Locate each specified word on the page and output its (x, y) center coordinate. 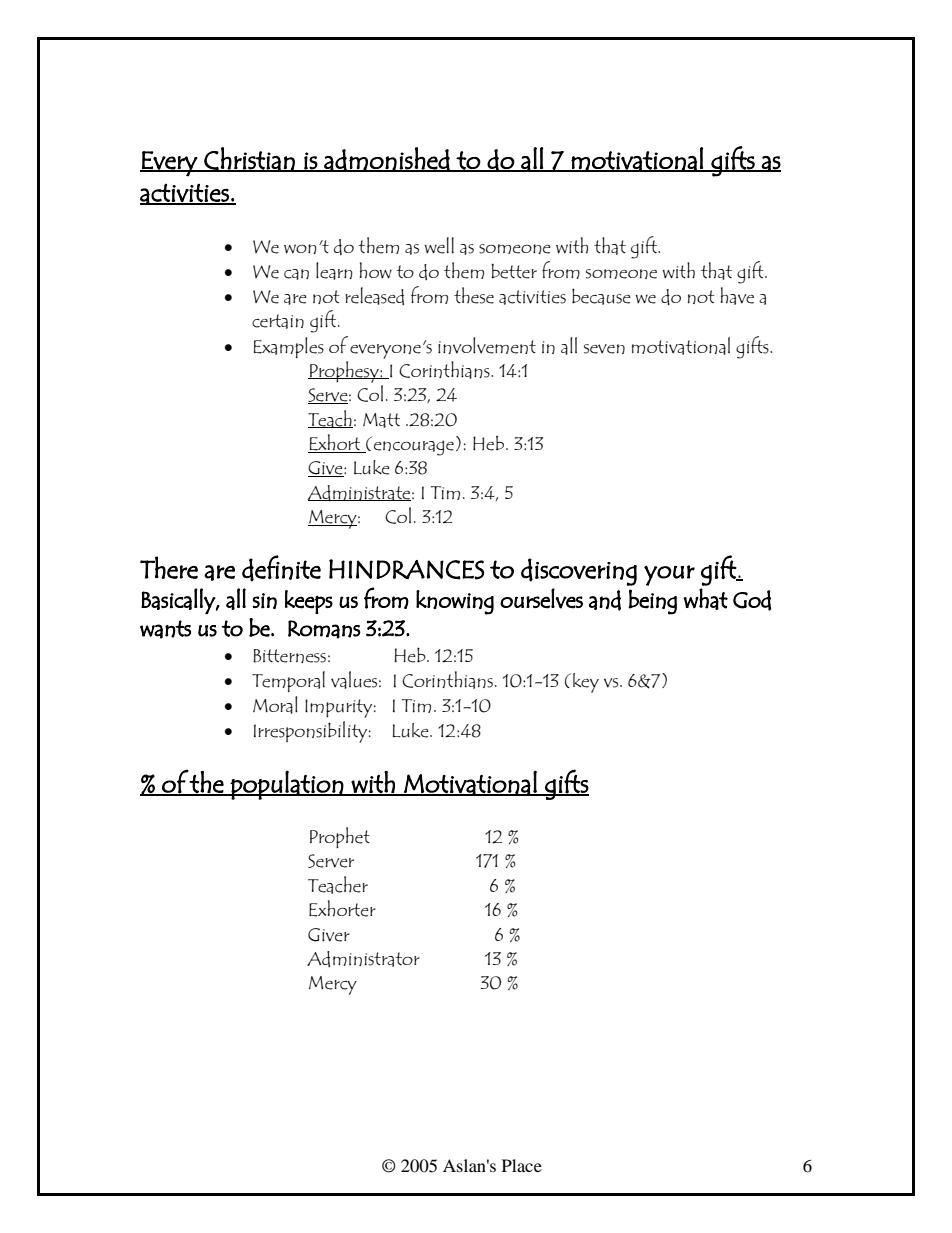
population (287, 785)
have (737, 296)
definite (281, 568)
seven (604, 349)
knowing (455, 602)
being (652, 602)
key (586, 683)
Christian (249, 159)
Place (522, 1165)
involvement (487, 345)
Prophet (340, 837)
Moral (275, 705)
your (669, 575)
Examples (289, 347)
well (439, 245)
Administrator (363, 959)
